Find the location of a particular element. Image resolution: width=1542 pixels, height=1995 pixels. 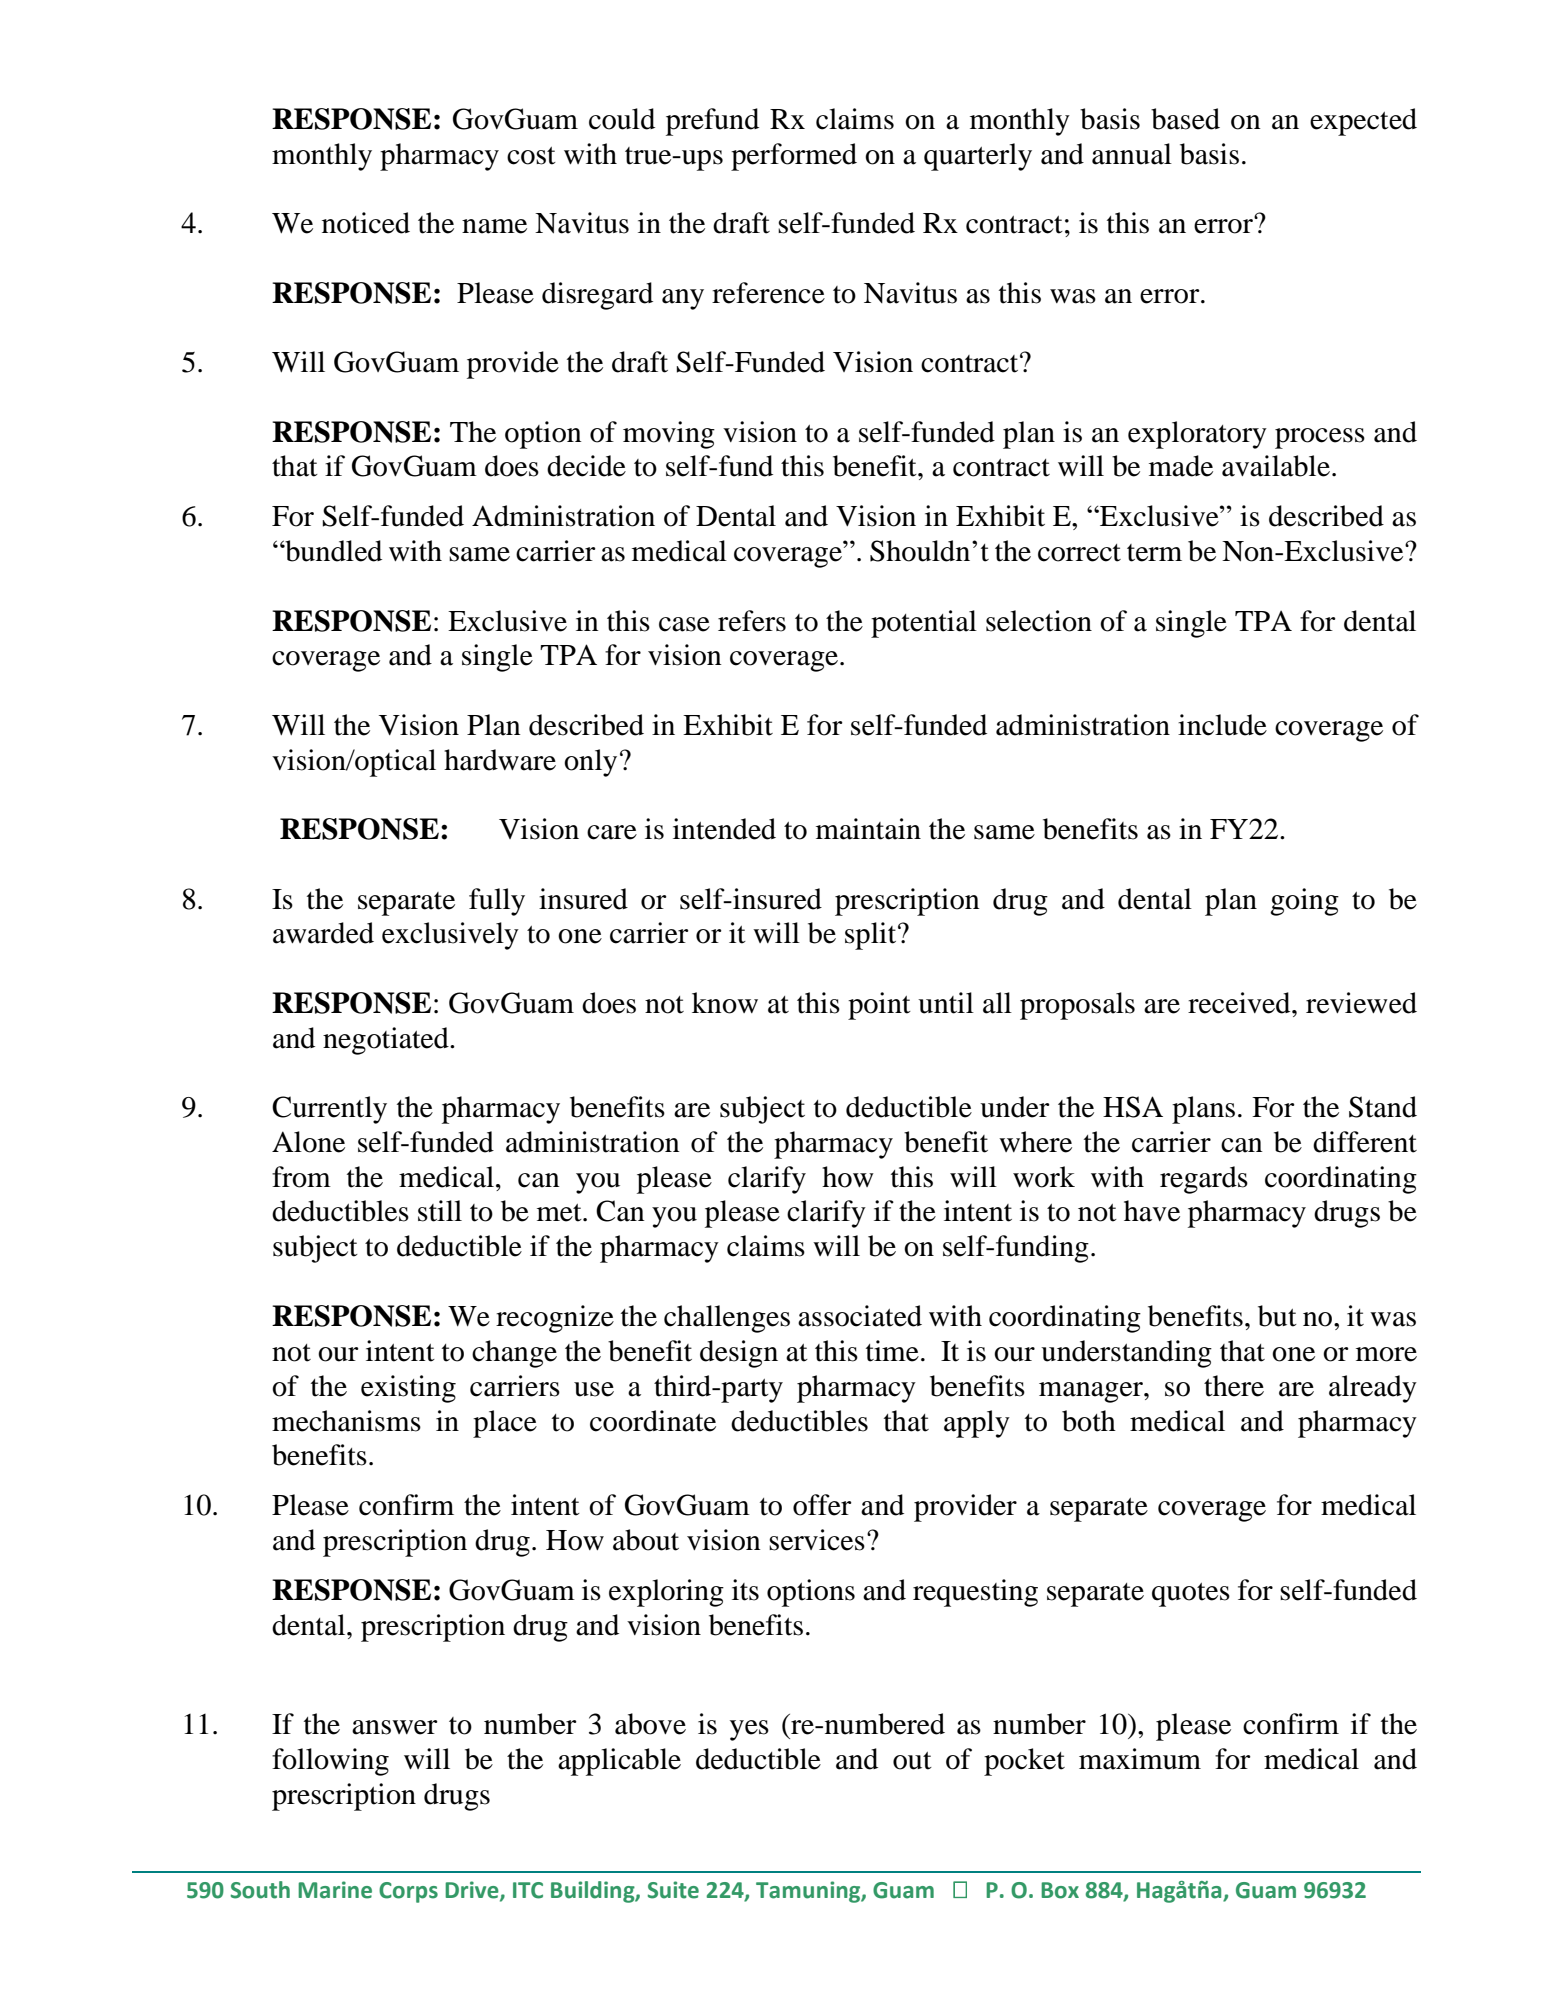

based is located at coordinates (1185, 119).
